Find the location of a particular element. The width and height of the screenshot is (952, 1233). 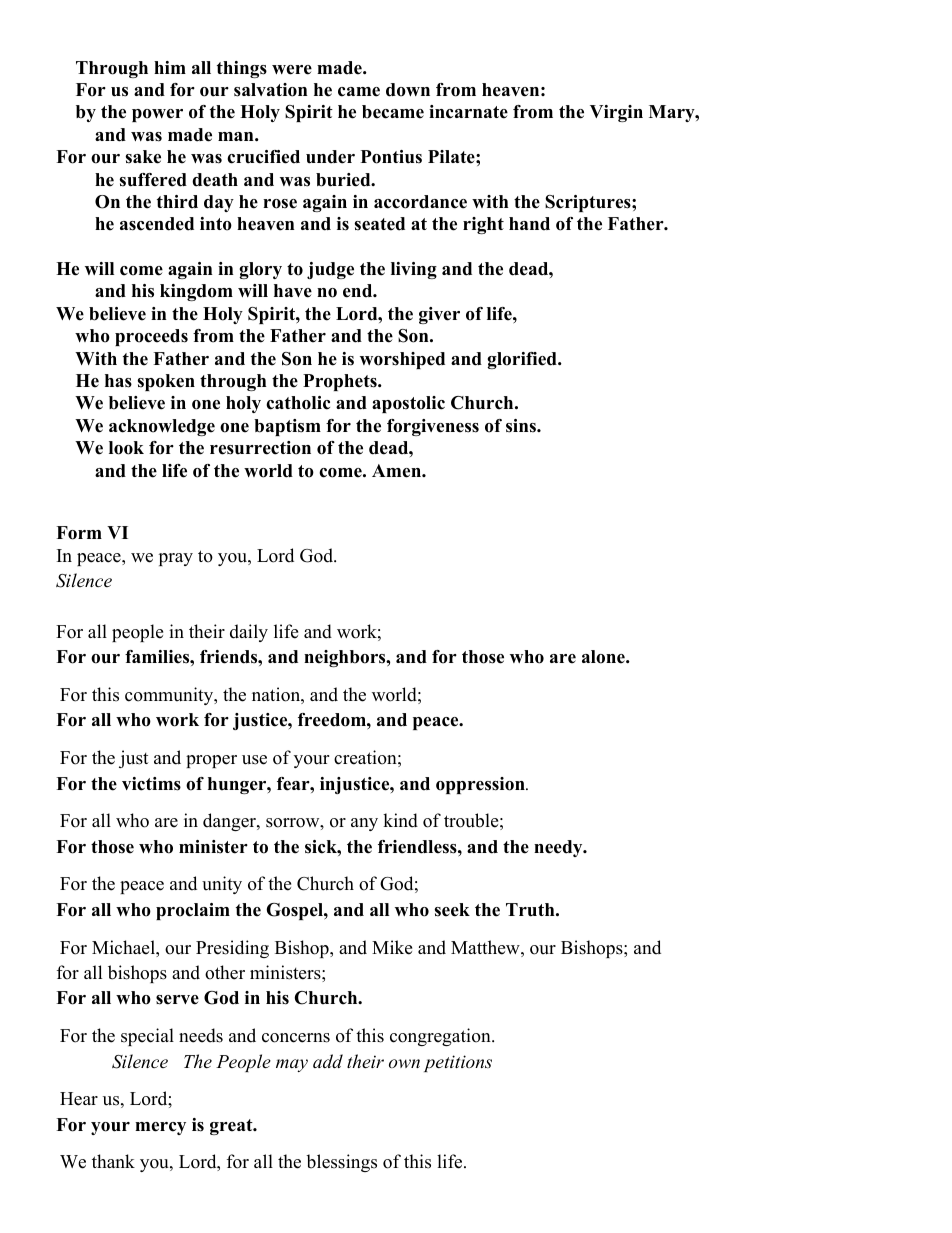

mercy is located at coordinates (160, 1128).
